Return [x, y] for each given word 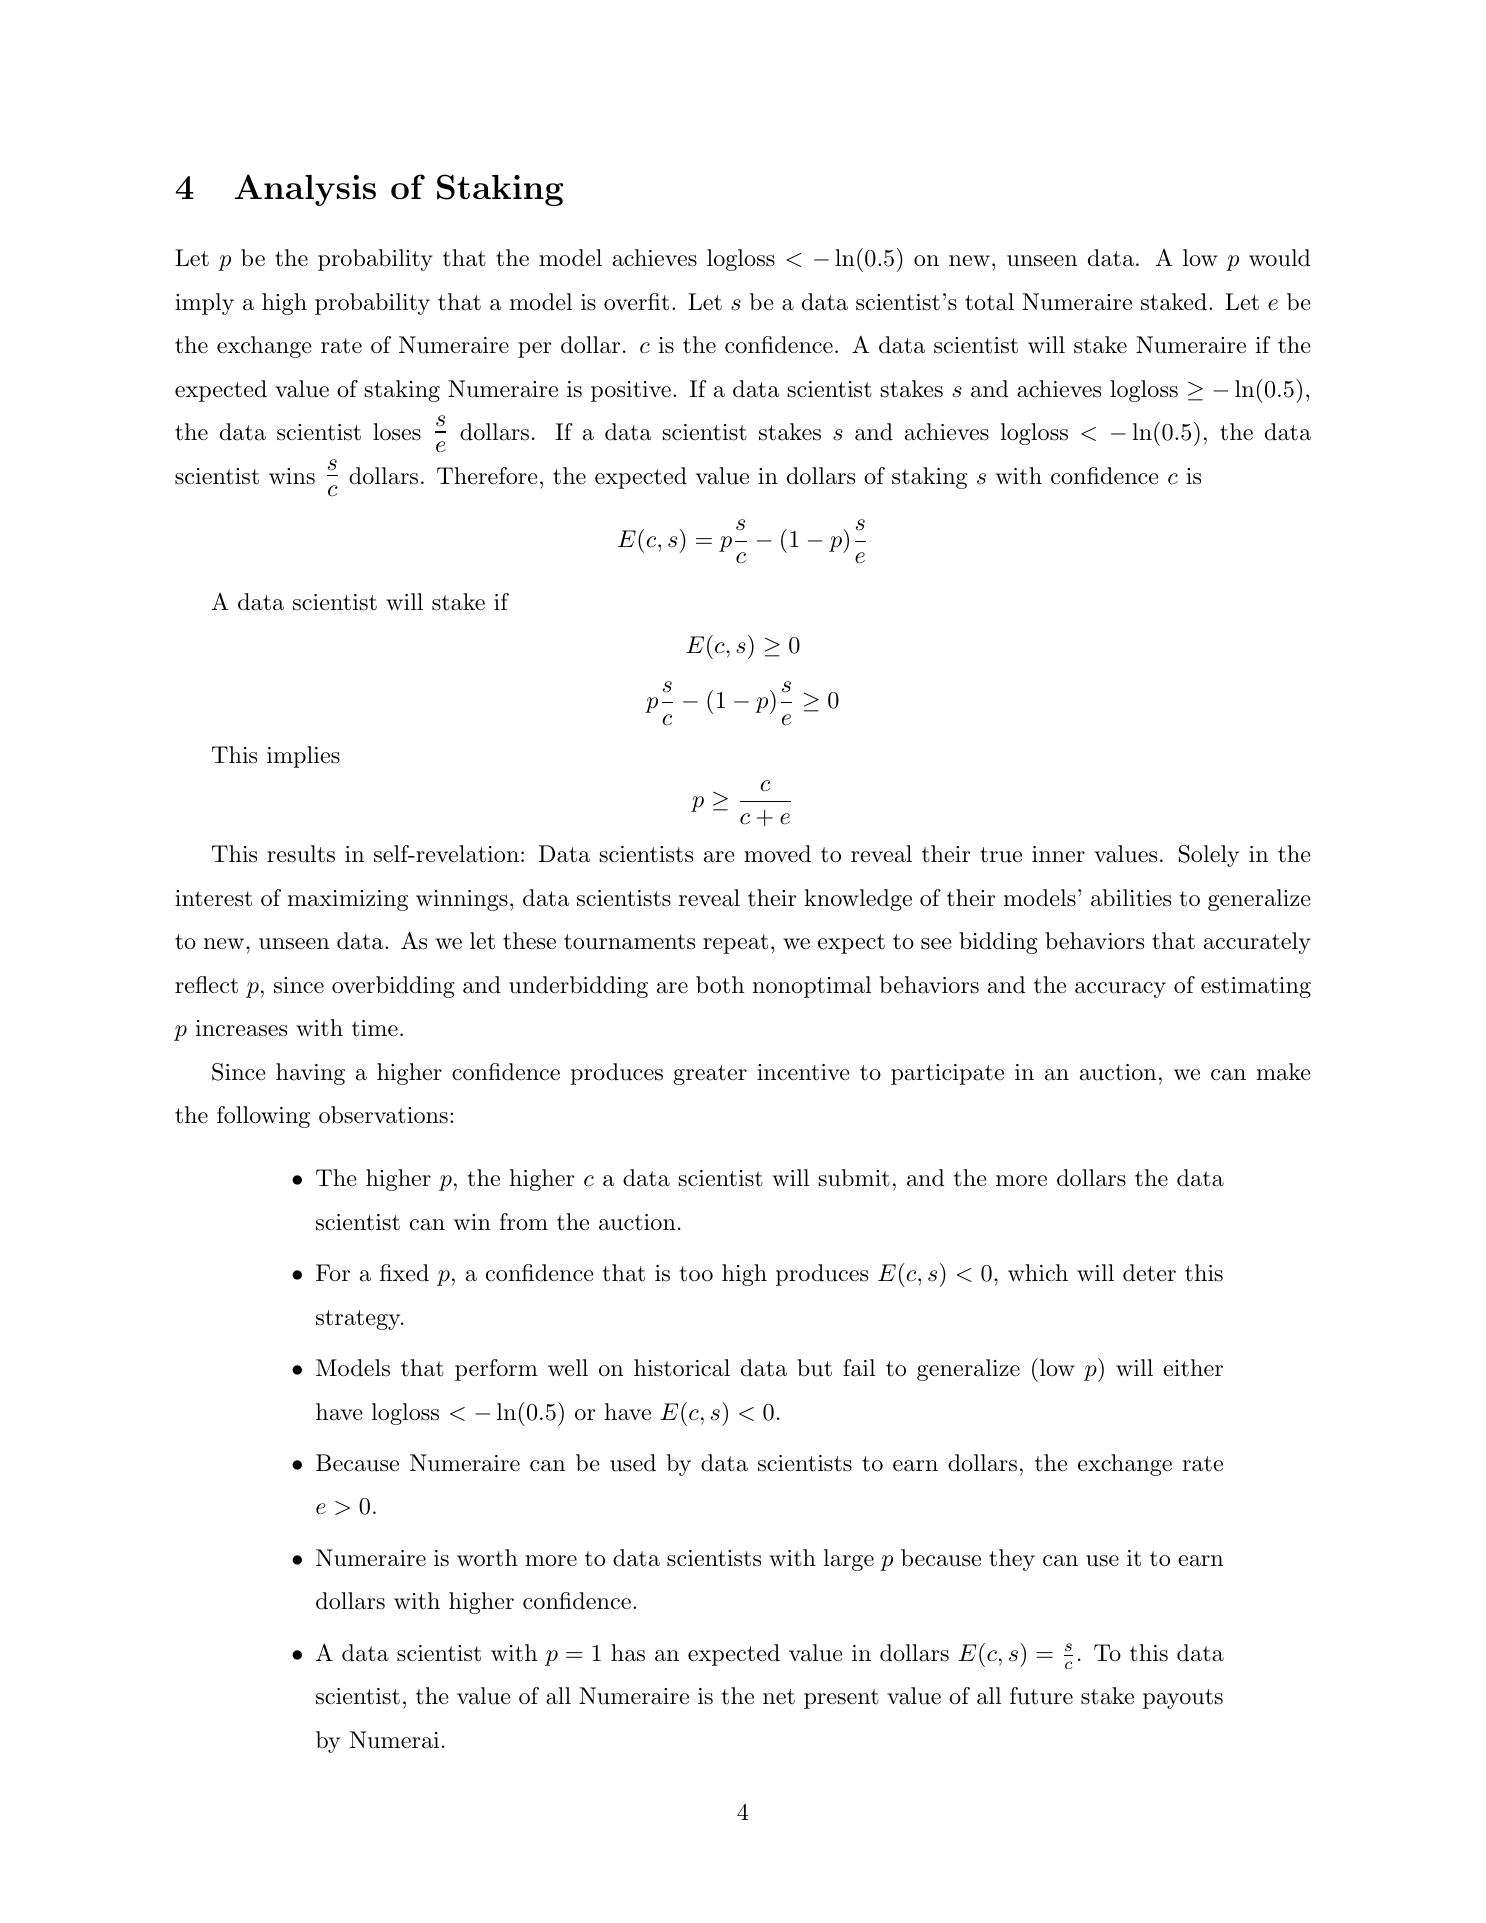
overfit [636, 302]
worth [487, 1558]
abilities [1131, 898]
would [1279, 258]
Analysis [305, 190]
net [779, 1697]
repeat [735, 944]
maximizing [348, 900]
